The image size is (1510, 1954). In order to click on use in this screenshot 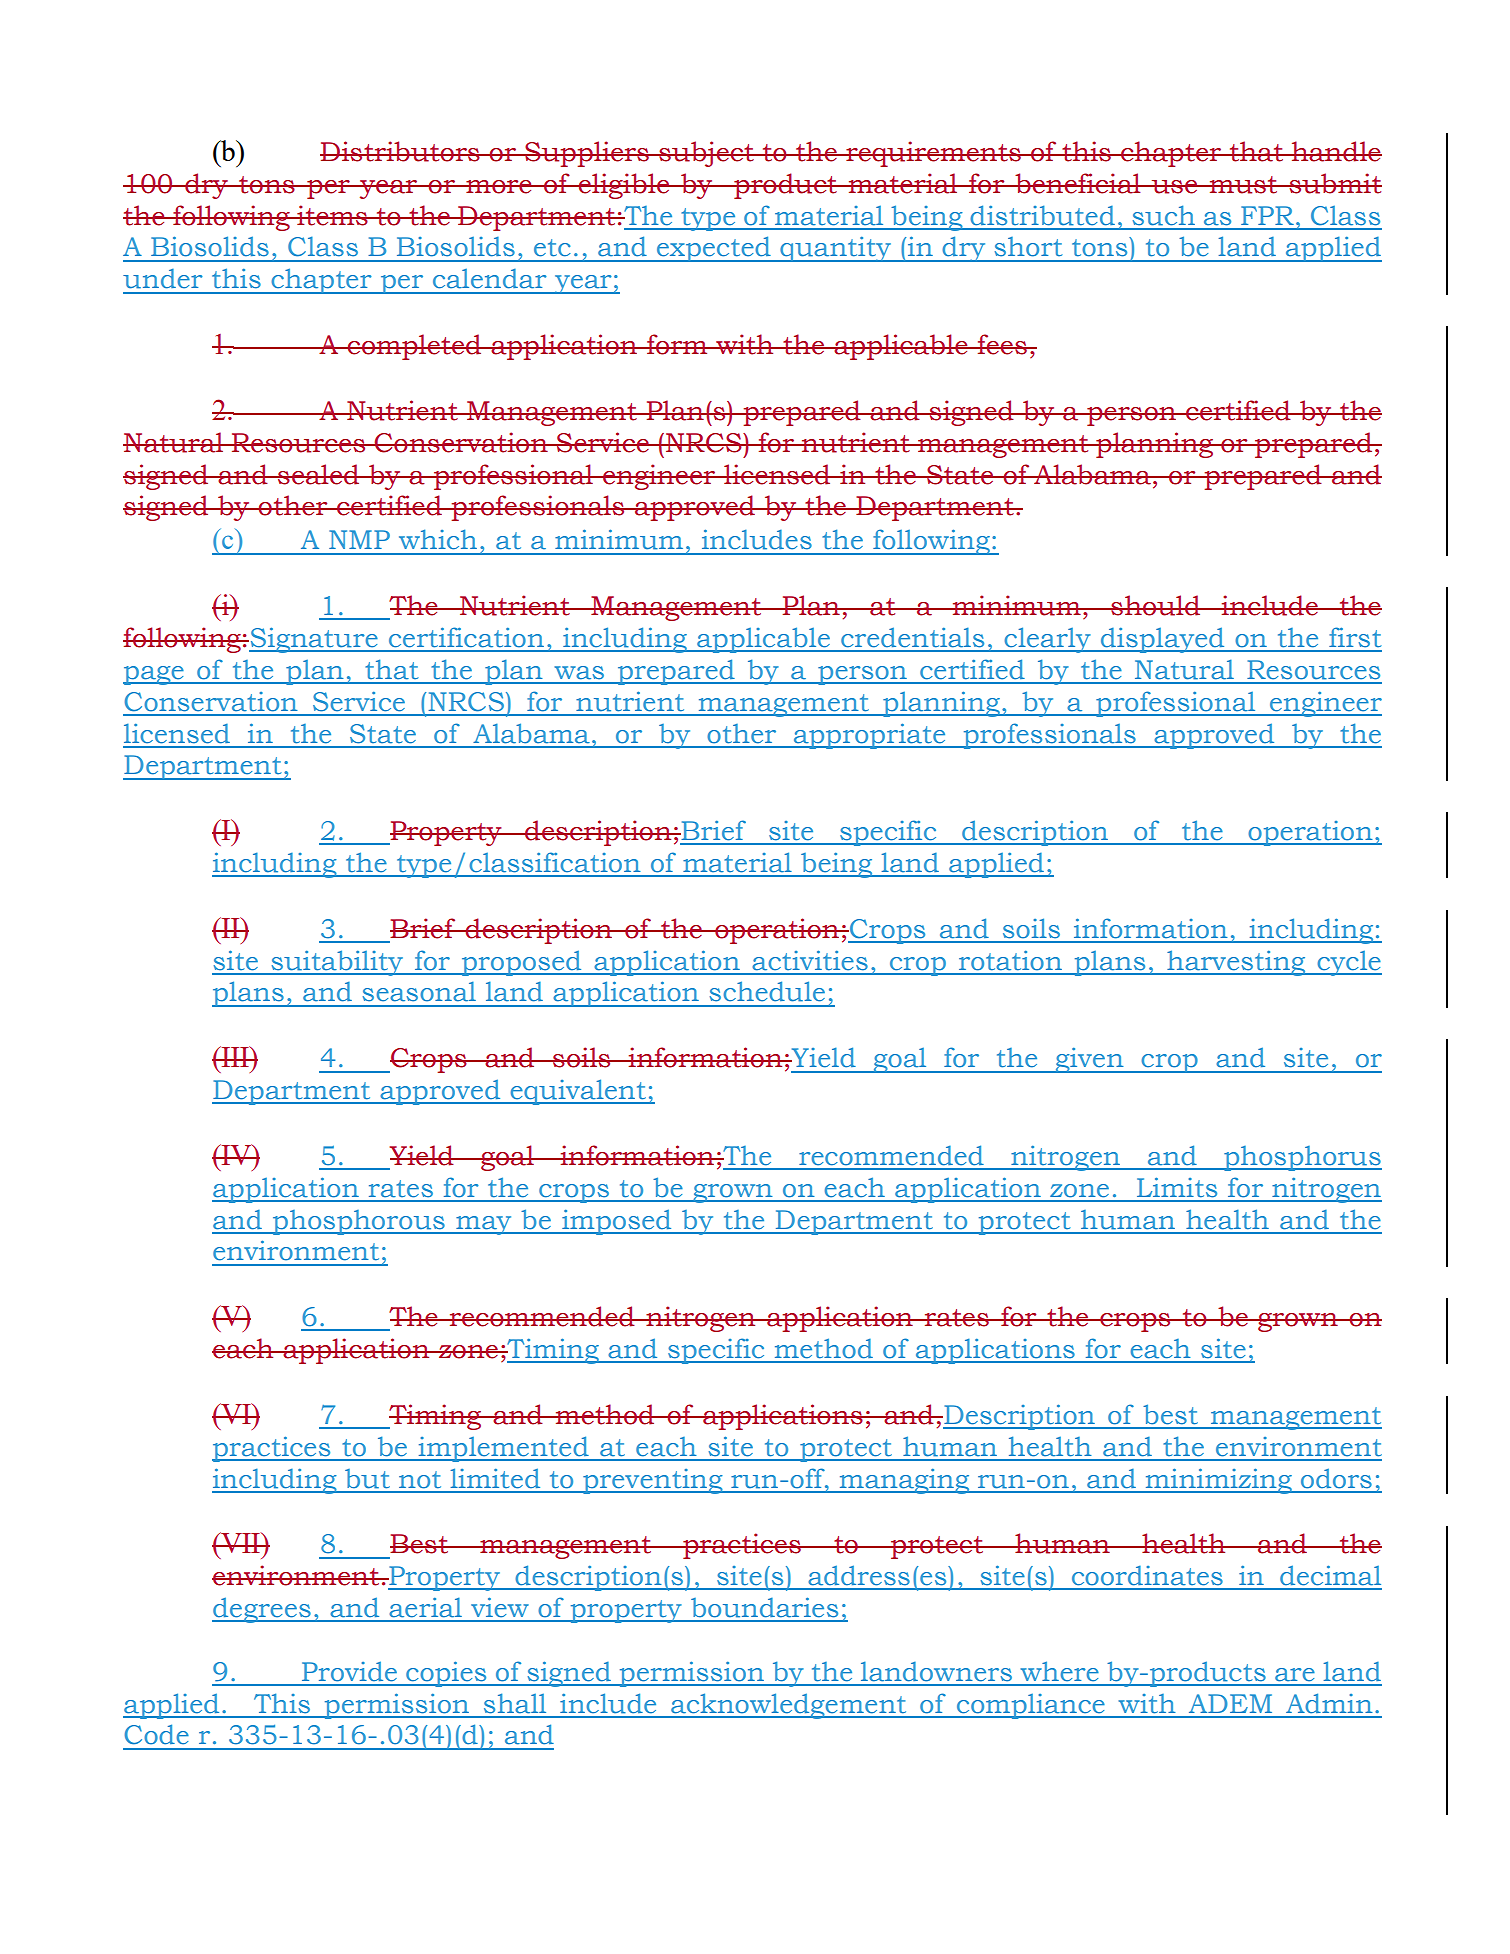, I will do `click(1175, 187)`.
